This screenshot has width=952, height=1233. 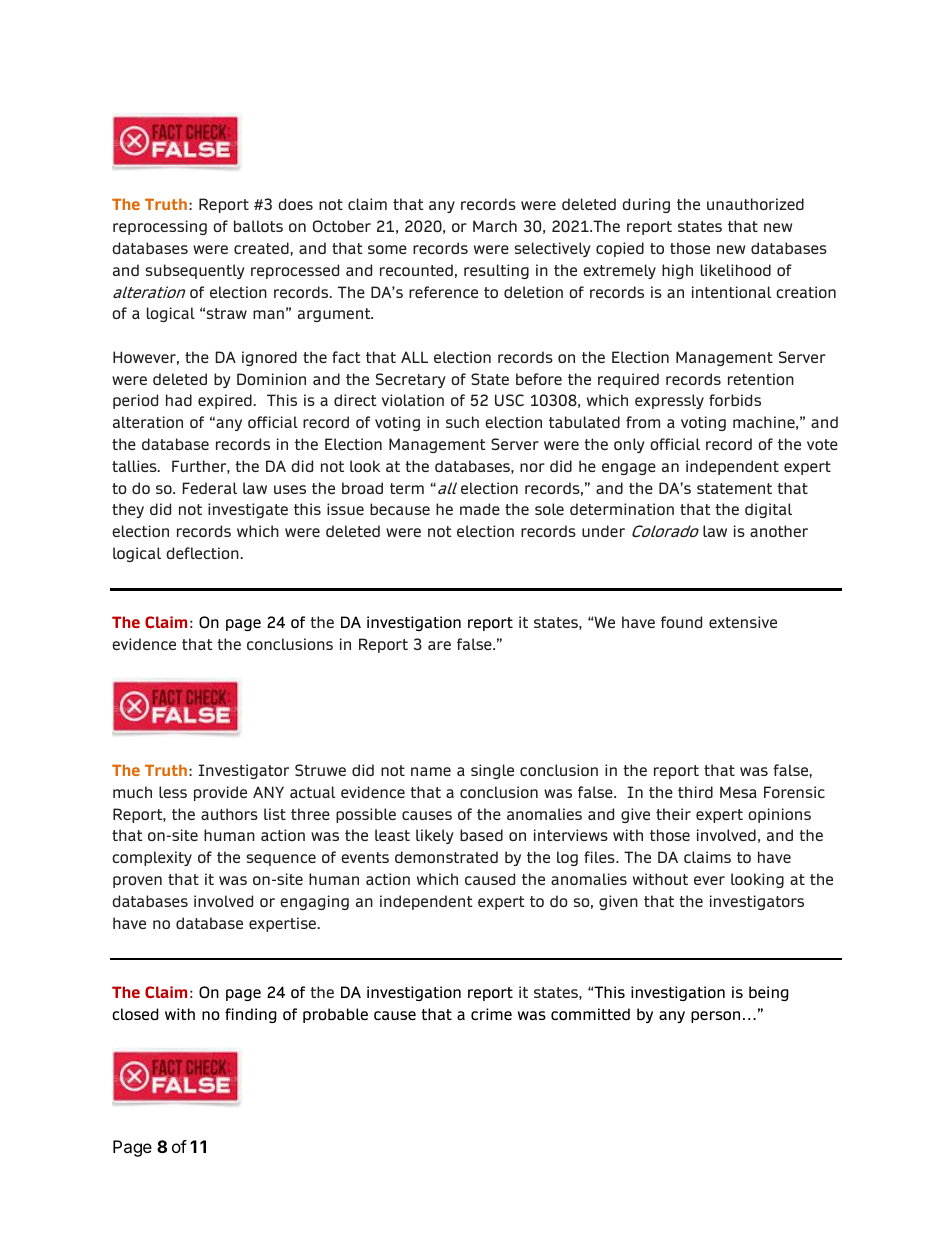 What do you see at coordinates (202, 553) in the screenshot?
I see `deflection` at bounding box center [202, 553].
